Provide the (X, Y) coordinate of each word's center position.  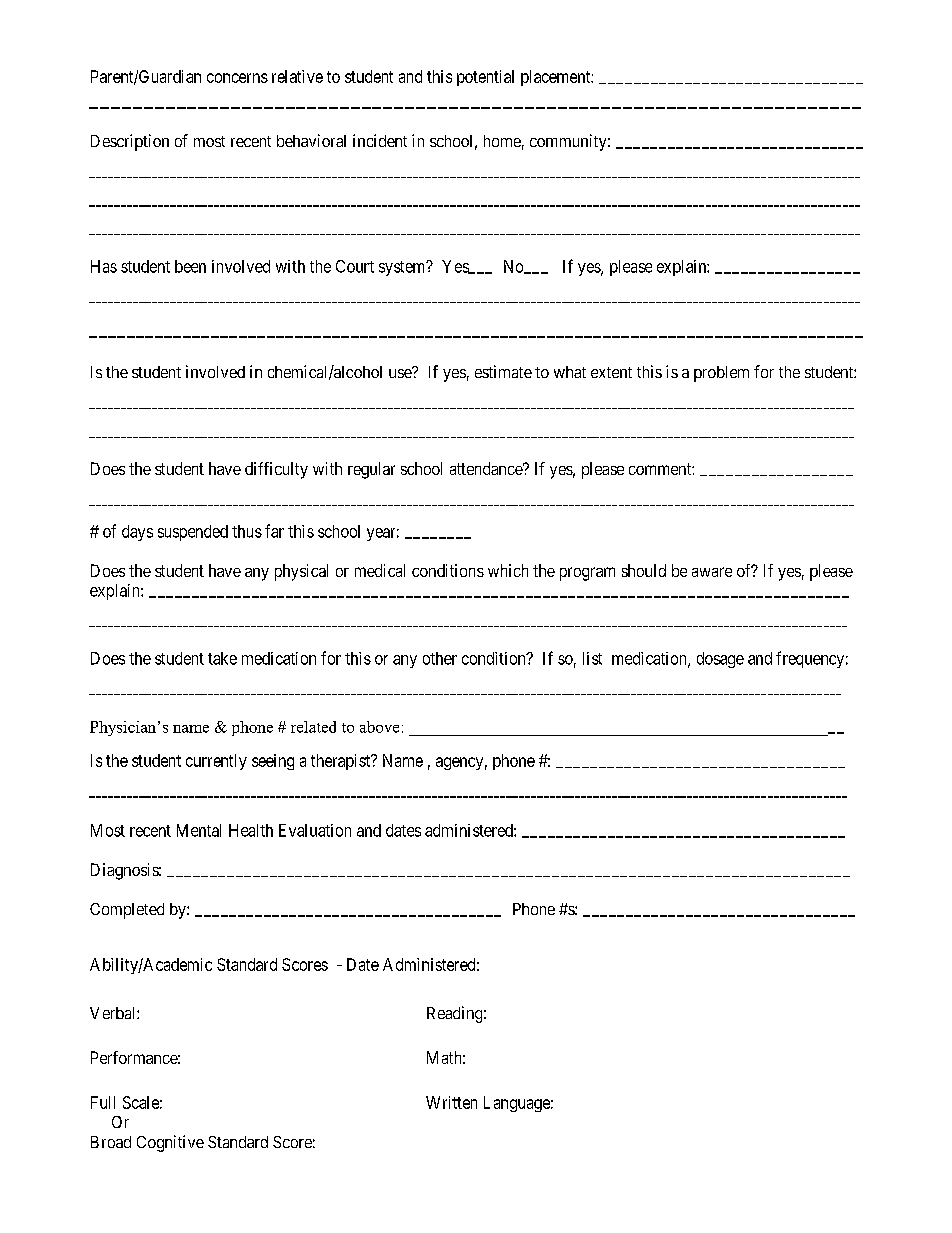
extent (611, 372)
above (379, 727)
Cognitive (170, 1143)
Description (130, 142)
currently (216, 762)
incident (380, 140)
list (592, 658)
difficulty (276, 470)
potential (485, 78)
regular (371, 470)
